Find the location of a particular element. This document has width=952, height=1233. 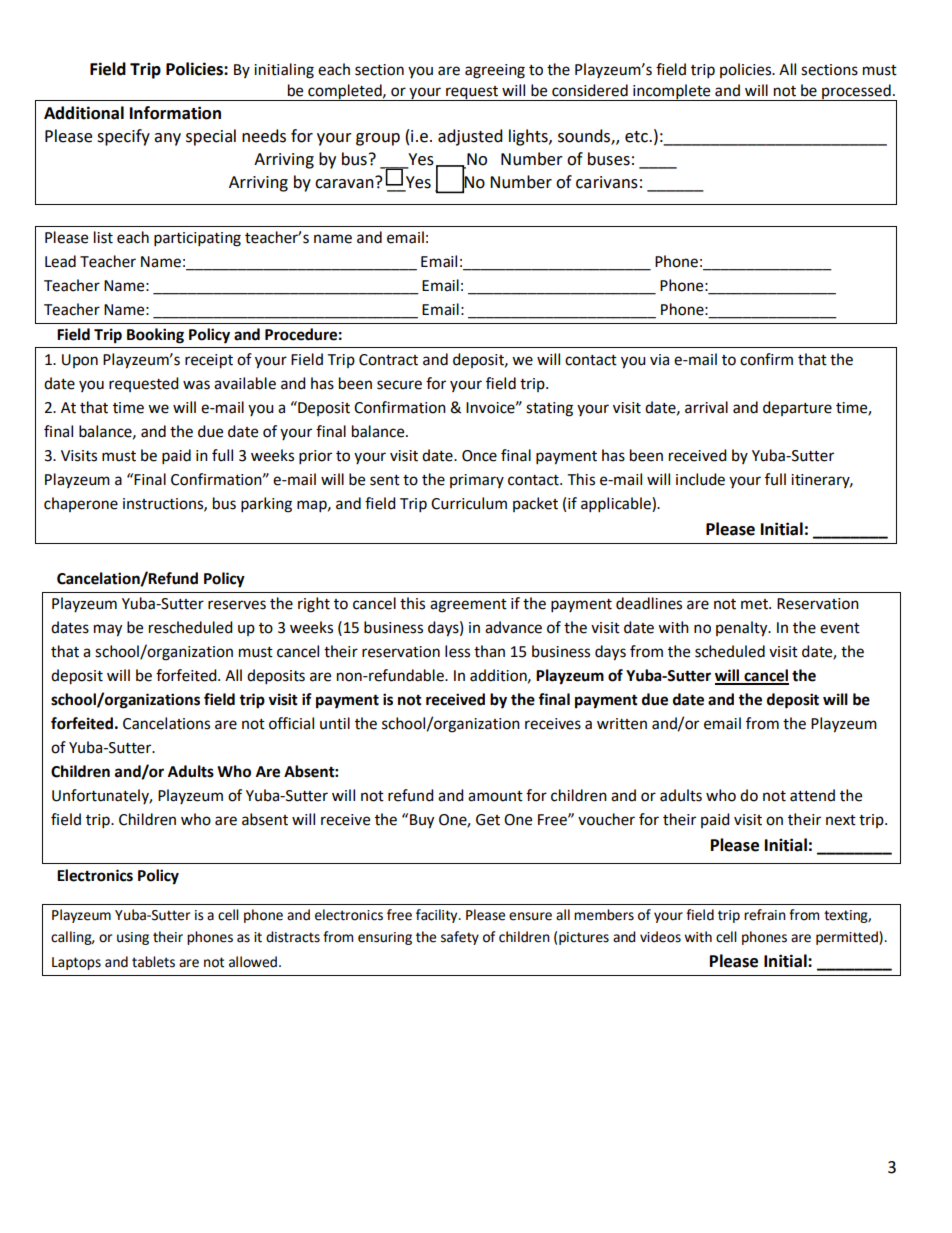

official is located at coordinates (291, 723).
